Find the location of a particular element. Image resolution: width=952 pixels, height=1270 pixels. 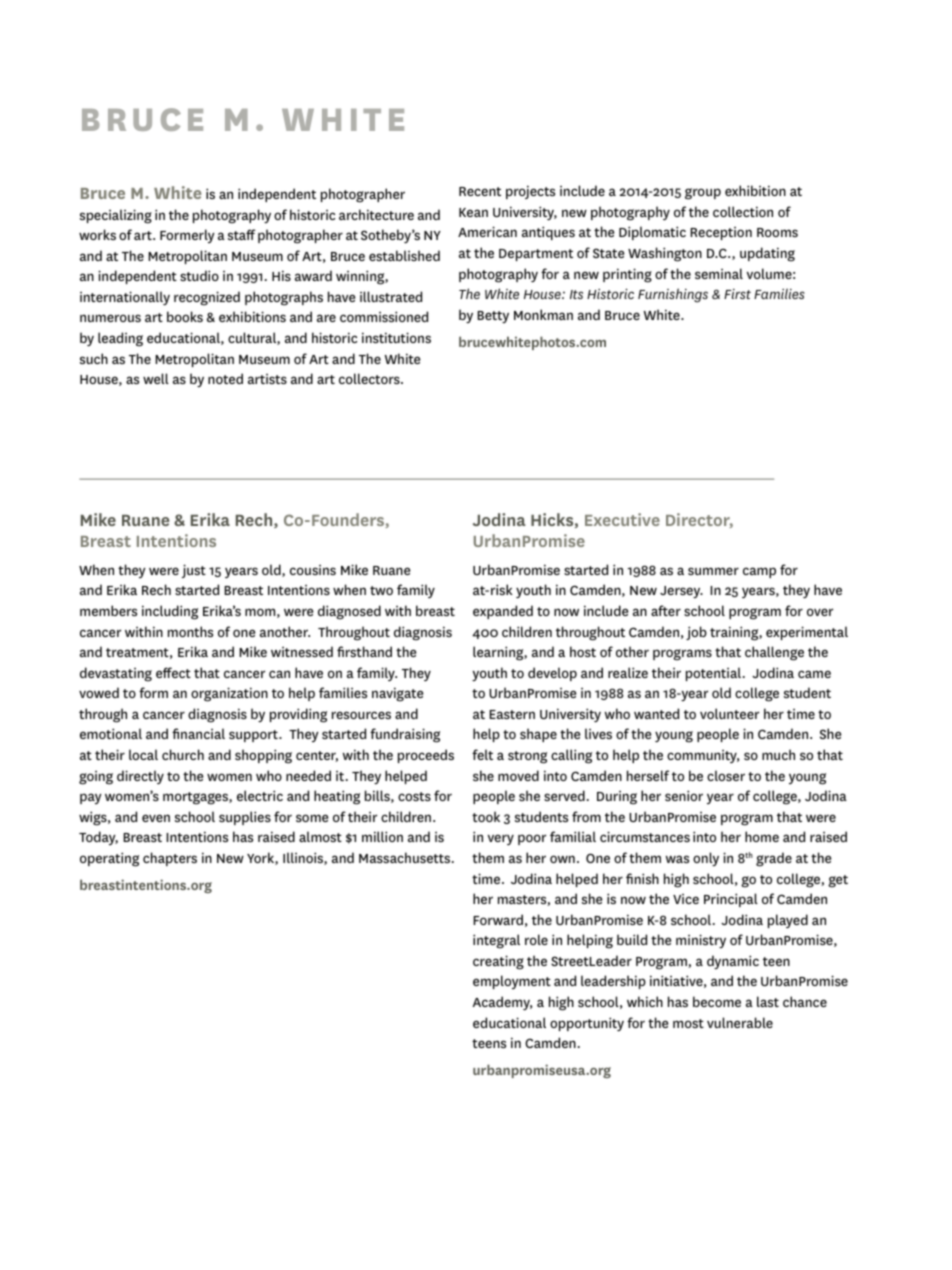

Executive is located at coordinates (622, 519).
